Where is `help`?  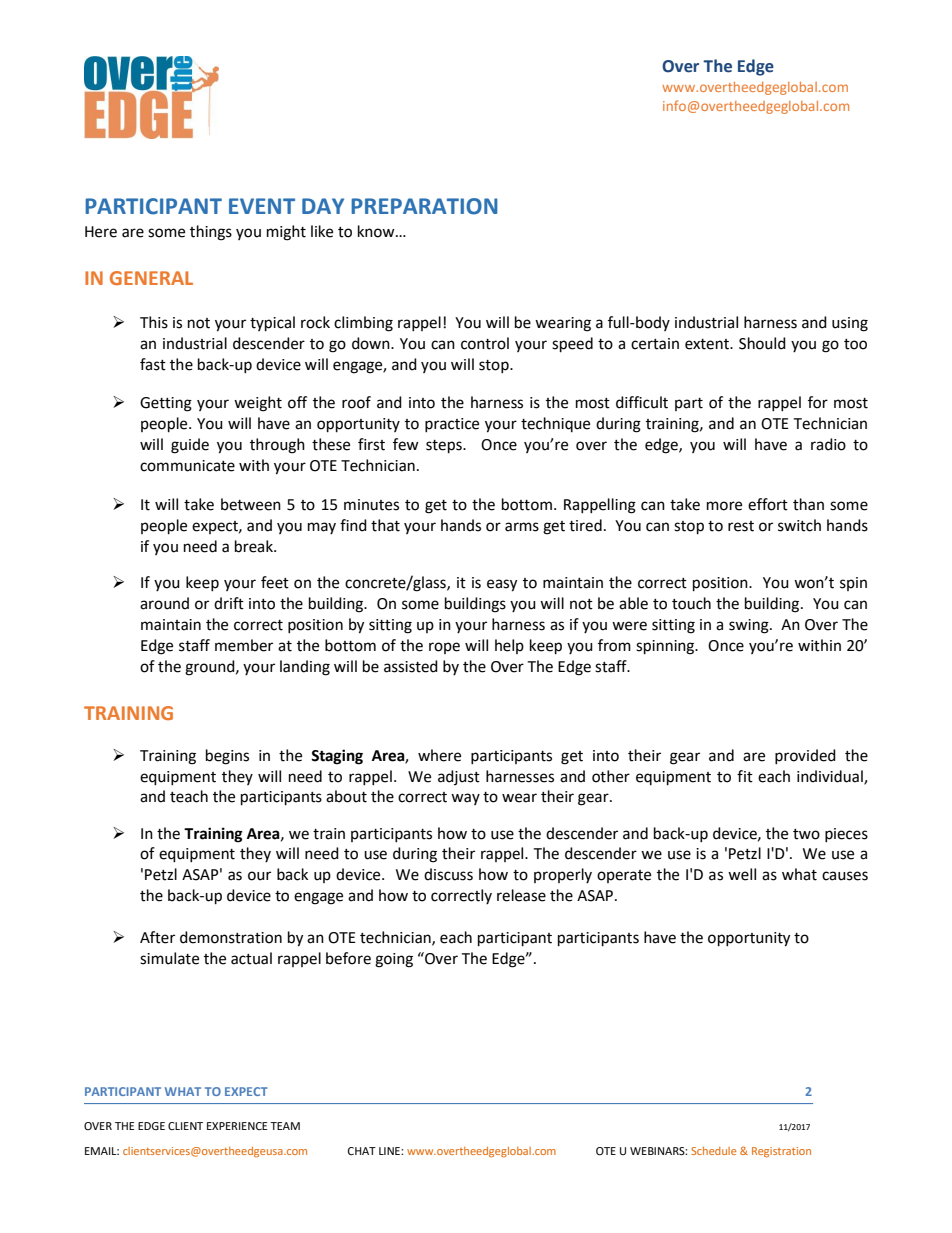
help is located at coordinates (509, 646).
